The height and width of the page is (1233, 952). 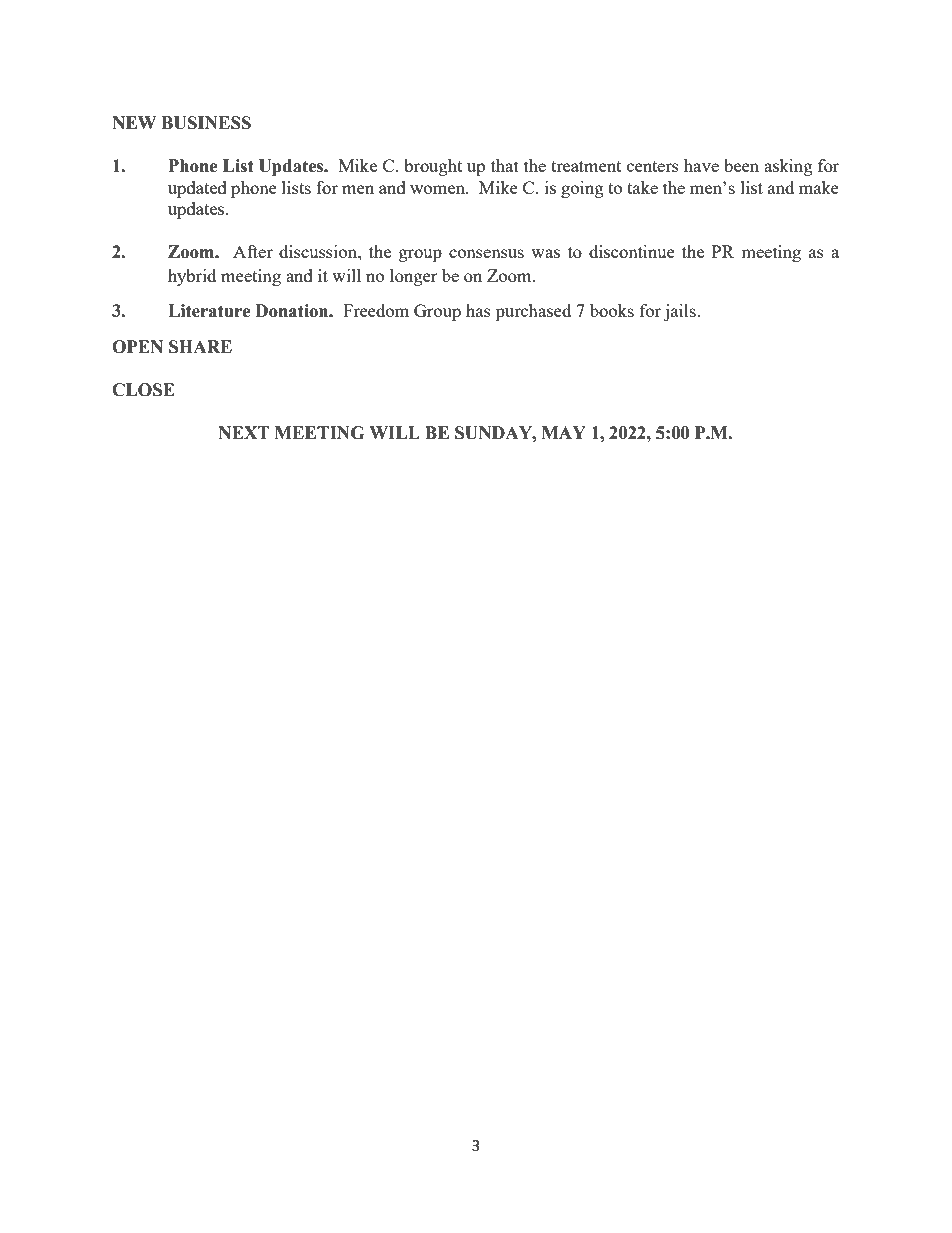 I want to click on MAY, so click(x=564, y=432).
